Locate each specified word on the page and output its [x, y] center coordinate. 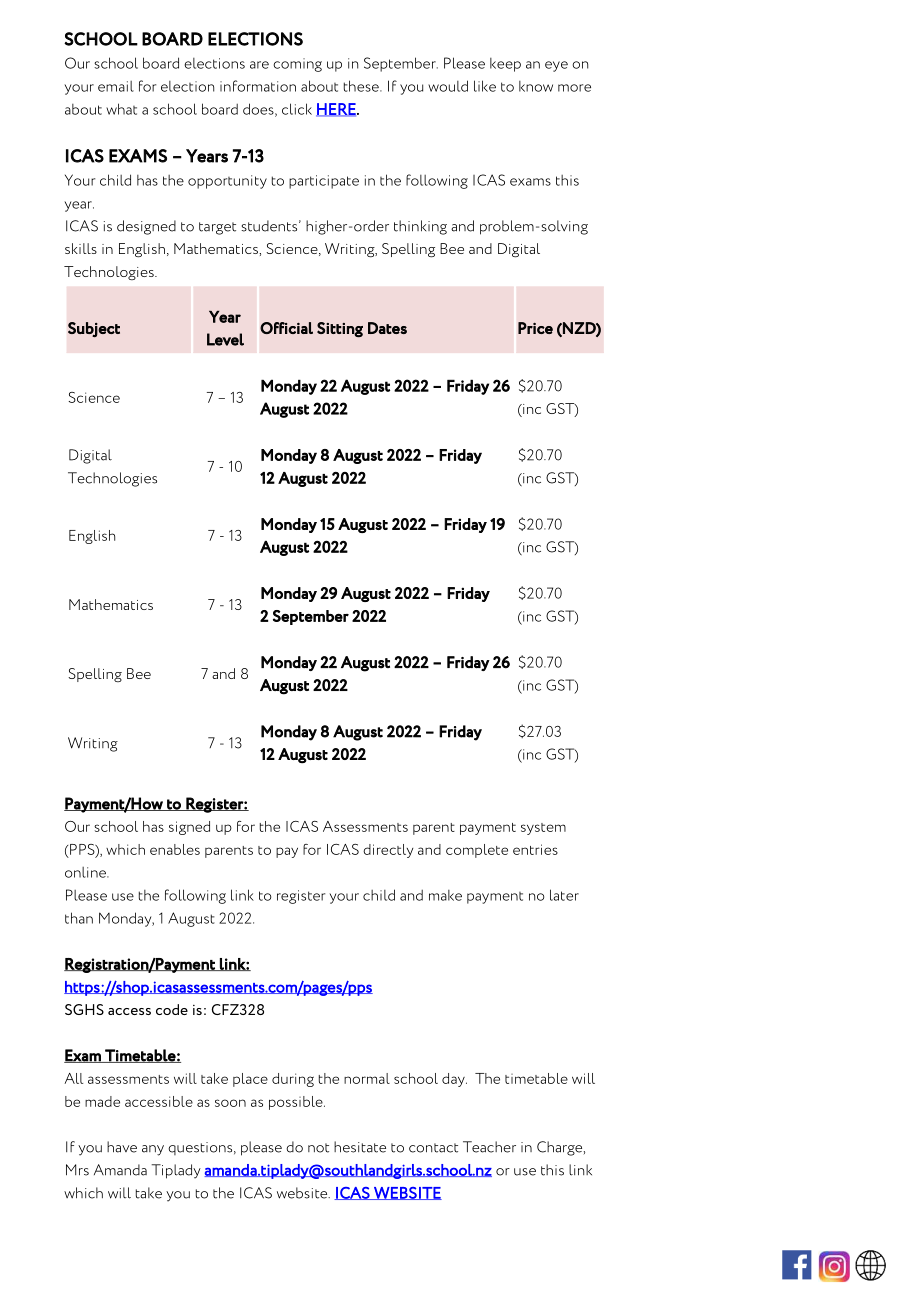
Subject [94, 329]
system [543, 829]
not [318, 1148]
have [122, 1147]
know [536, 86]
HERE [337, 110]
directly [388, 851]
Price [535, 328]
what [121, 109]
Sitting [340, 329]
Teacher [489, 1147]
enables [175, 849]
